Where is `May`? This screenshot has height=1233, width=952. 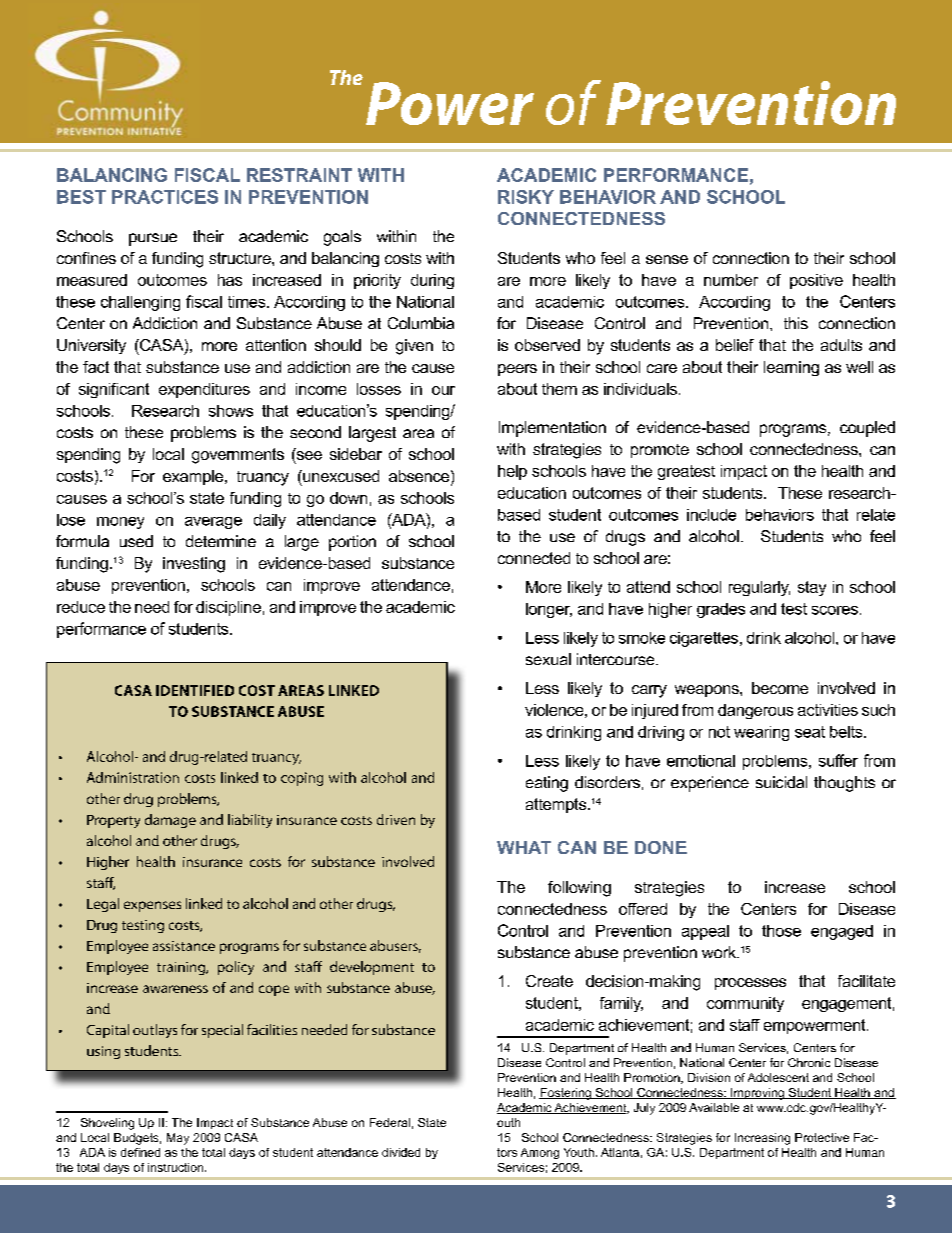 May is located at coordinates (178, 1139).
